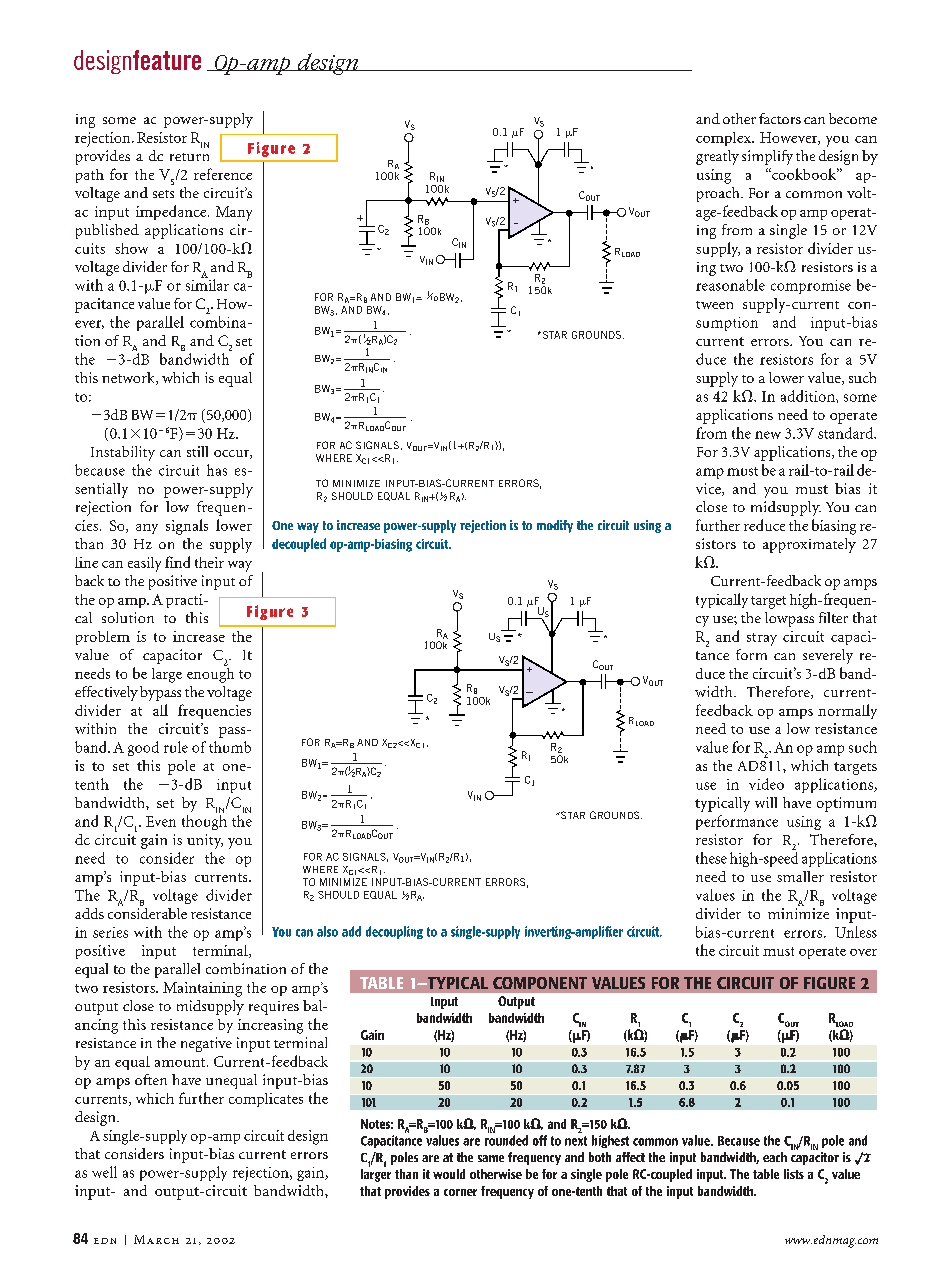  What do you see at coordinates (767, 157) in the image?
I see `simplify` at bounding box center [767, 157].
